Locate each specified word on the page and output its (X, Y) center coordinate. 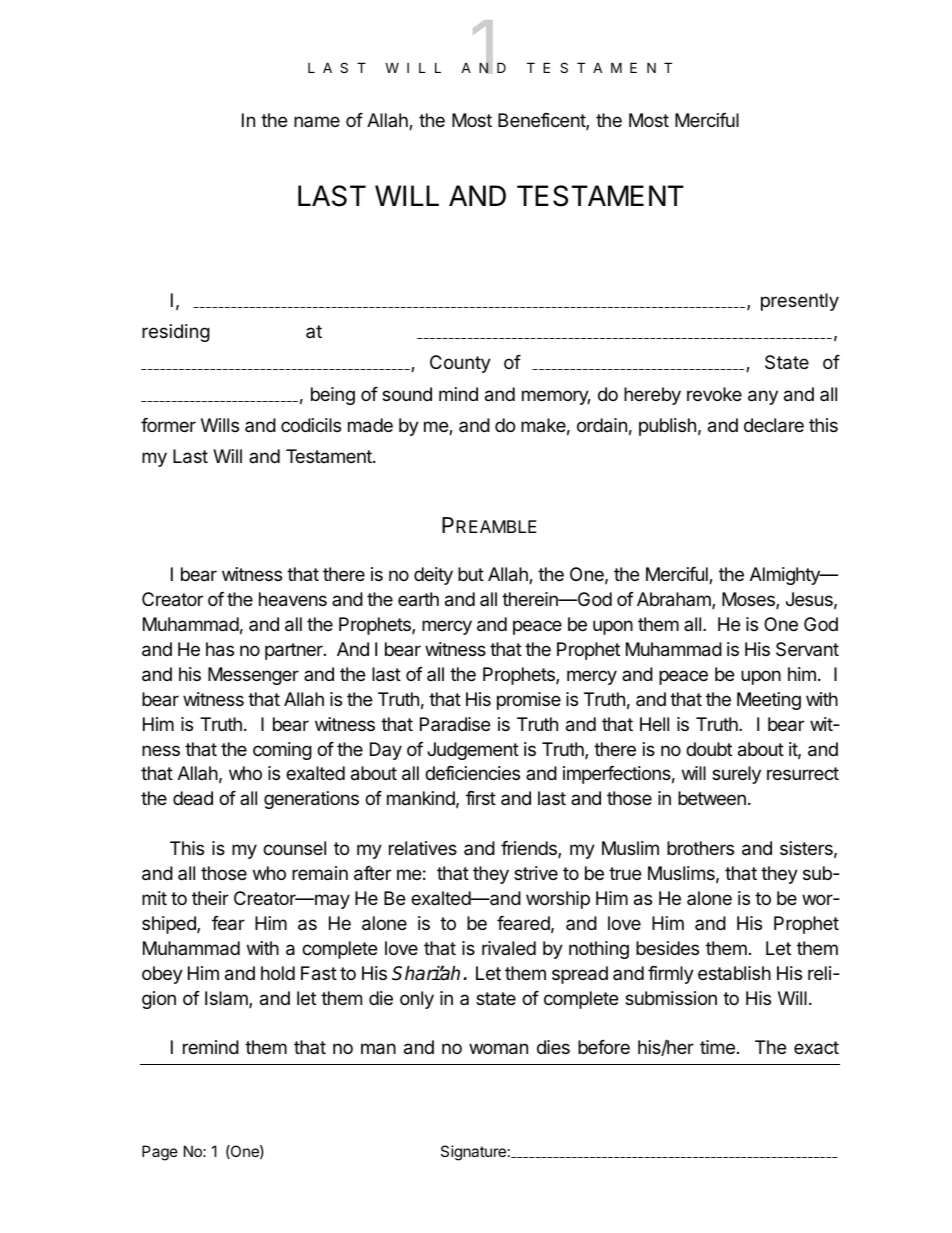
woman (498, 1049)
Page (160, 1153)
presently (800, 302)
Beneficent (542, 121)
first (481, 798)
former (168, 425)
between (712, 798)
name (317, 121)
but (471, 574)
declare (774, 425)
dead (193, 798)
